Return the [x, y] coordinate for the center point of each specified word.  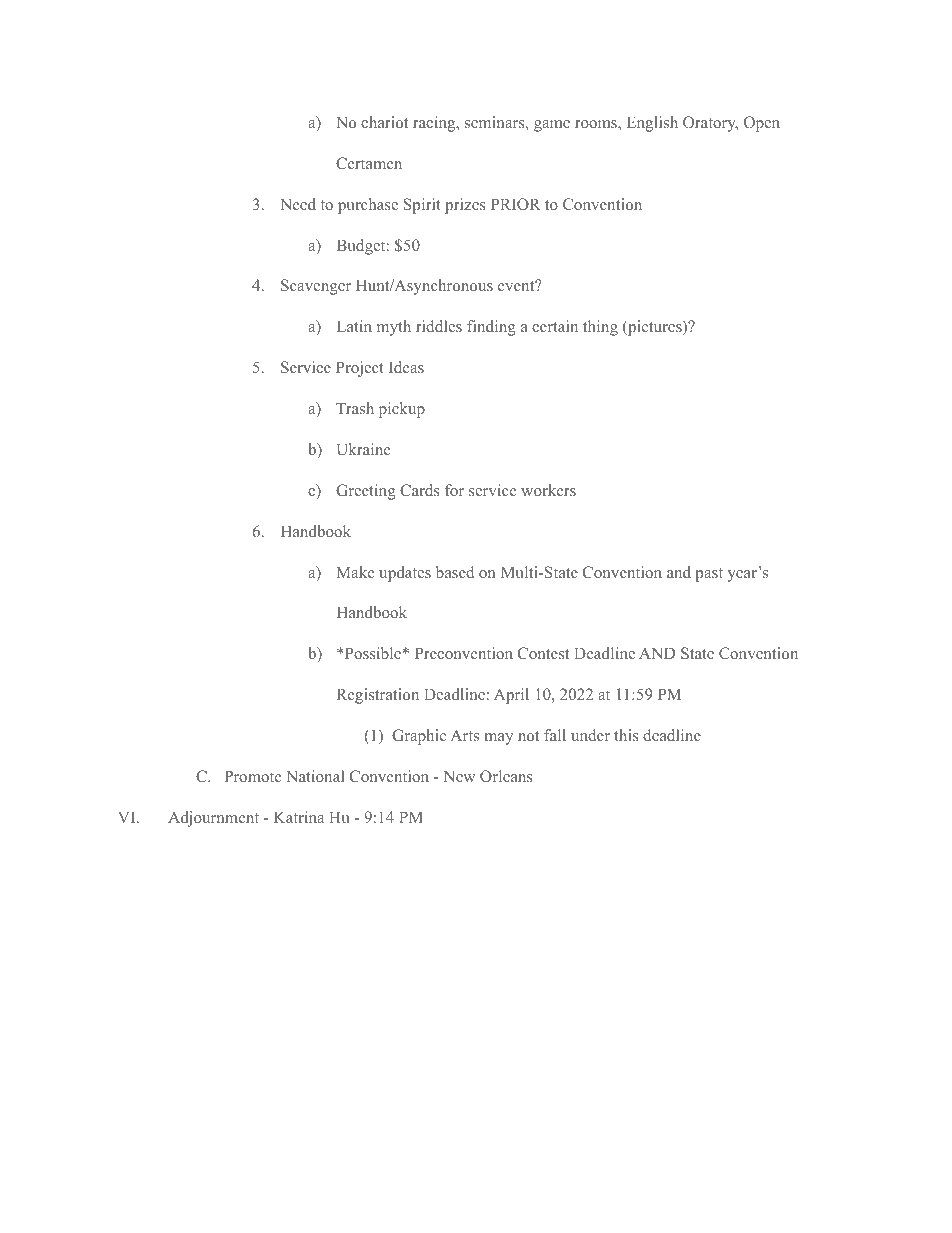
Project [360, 369]
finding [491, 328]
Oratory [710, 124]
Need [298, 204]
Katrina [299, 817]
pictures [655, 328]
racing [435, 124]
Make [355, 572]
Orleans [506, 776]
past [709, 575]
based [455, 572]
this [626, 735]
